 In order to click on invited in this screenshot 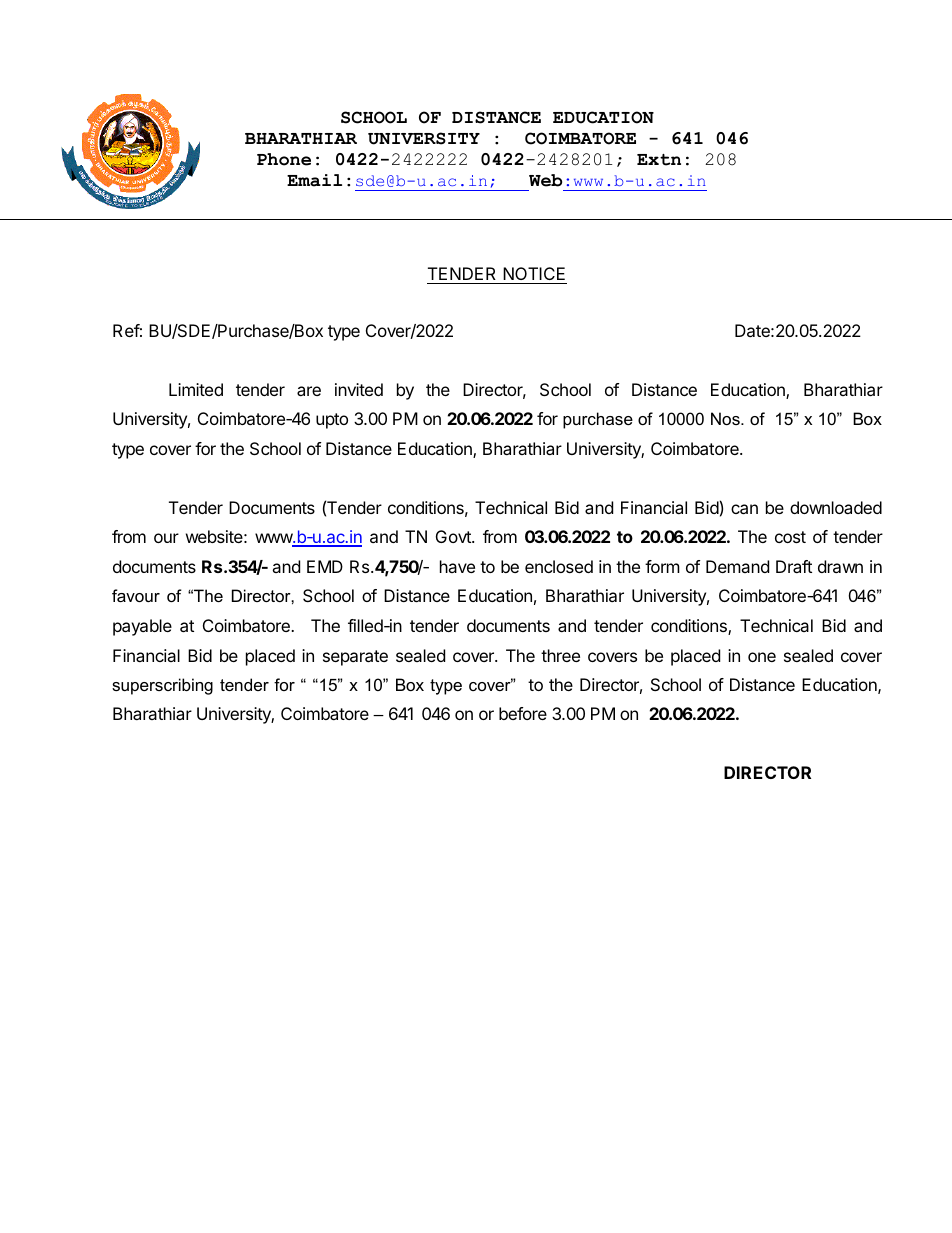, I will do `click(359, 389)`.
